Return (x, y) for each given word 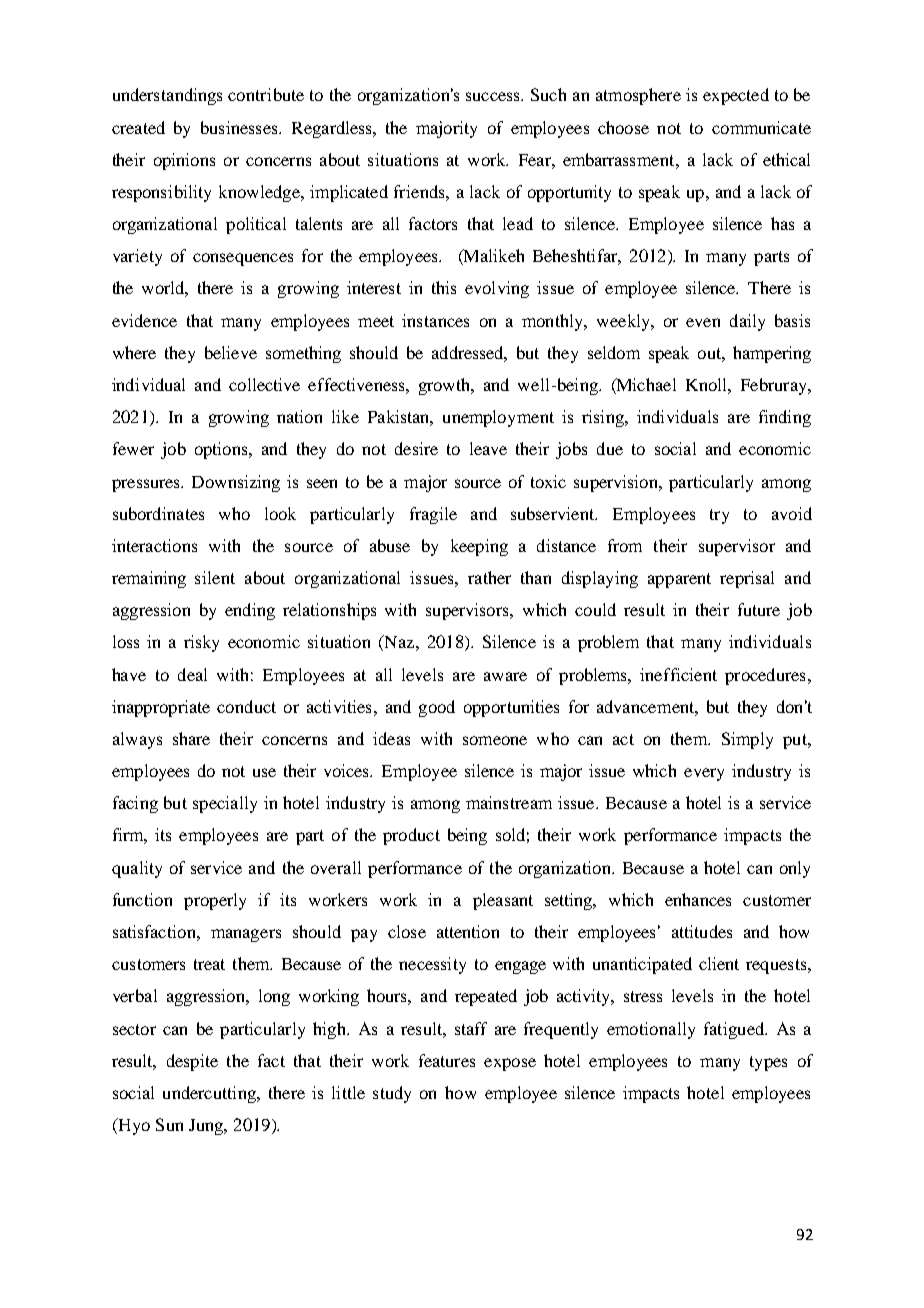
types (768, 1063)
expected (736, 96)
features (447, 1060)
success (494, 96)
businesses (240, 127)
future (759, 609)
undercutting (210, 1094)
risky (201, 643)
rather (489, 577)
